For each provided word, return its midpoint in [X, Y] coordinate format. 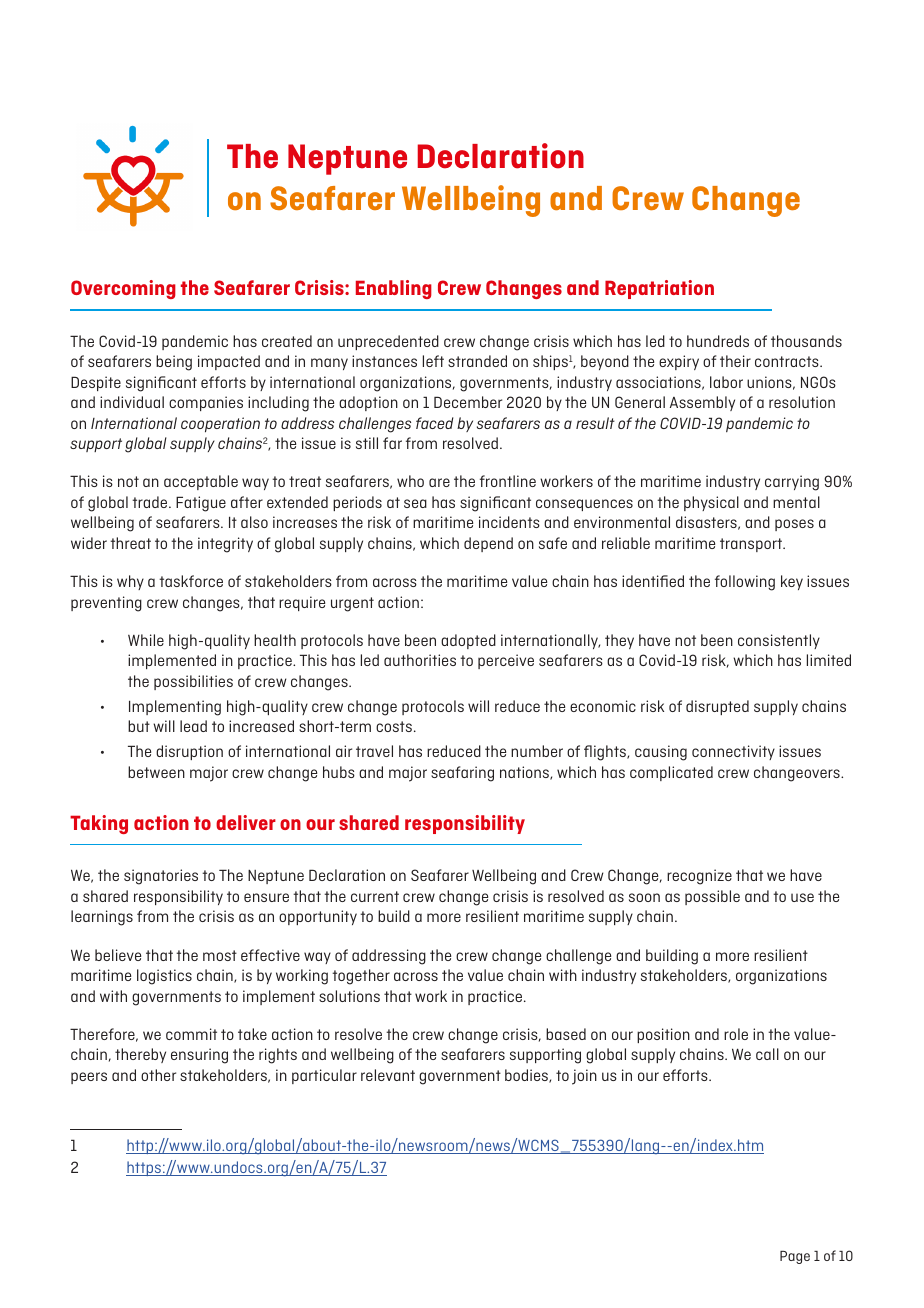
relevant [388, 1075]
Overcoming [123, 289]
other [158, 1075]
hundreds [718, 341]
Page [795, 1257]
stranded [477, 361]
